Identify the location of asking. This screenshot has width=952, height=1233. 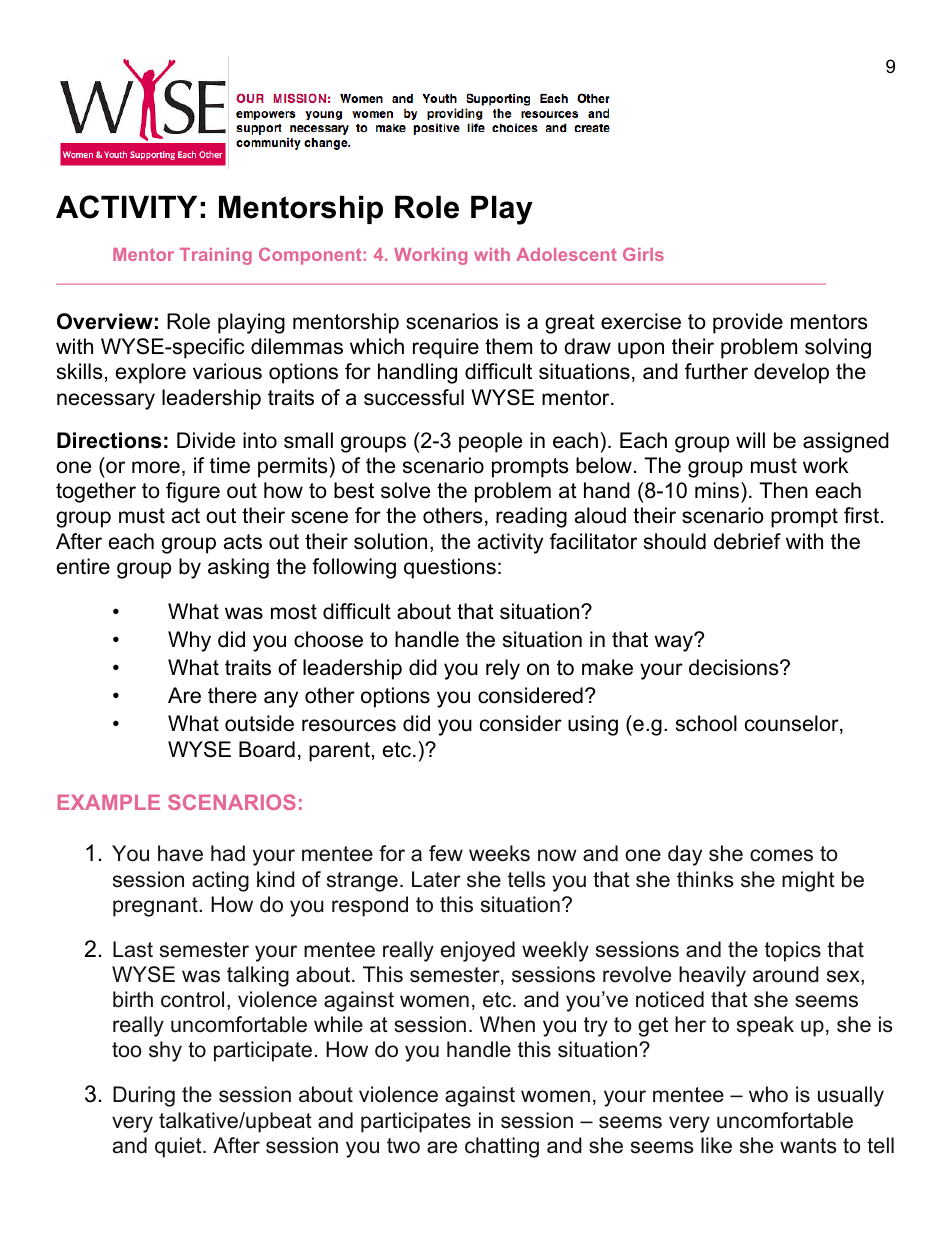
(238, 568).
